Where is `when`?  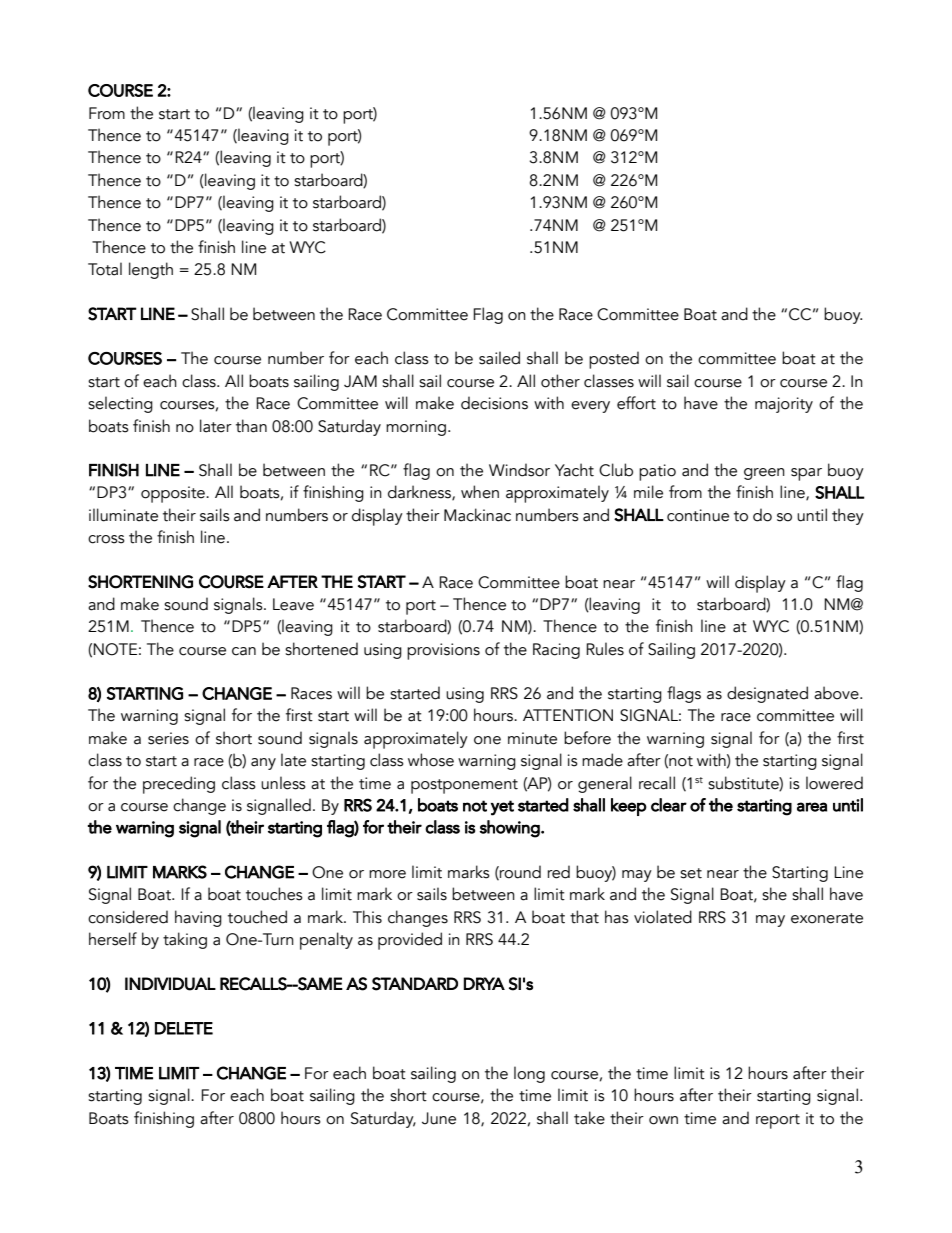 when is located at coordinates (480, 492).
